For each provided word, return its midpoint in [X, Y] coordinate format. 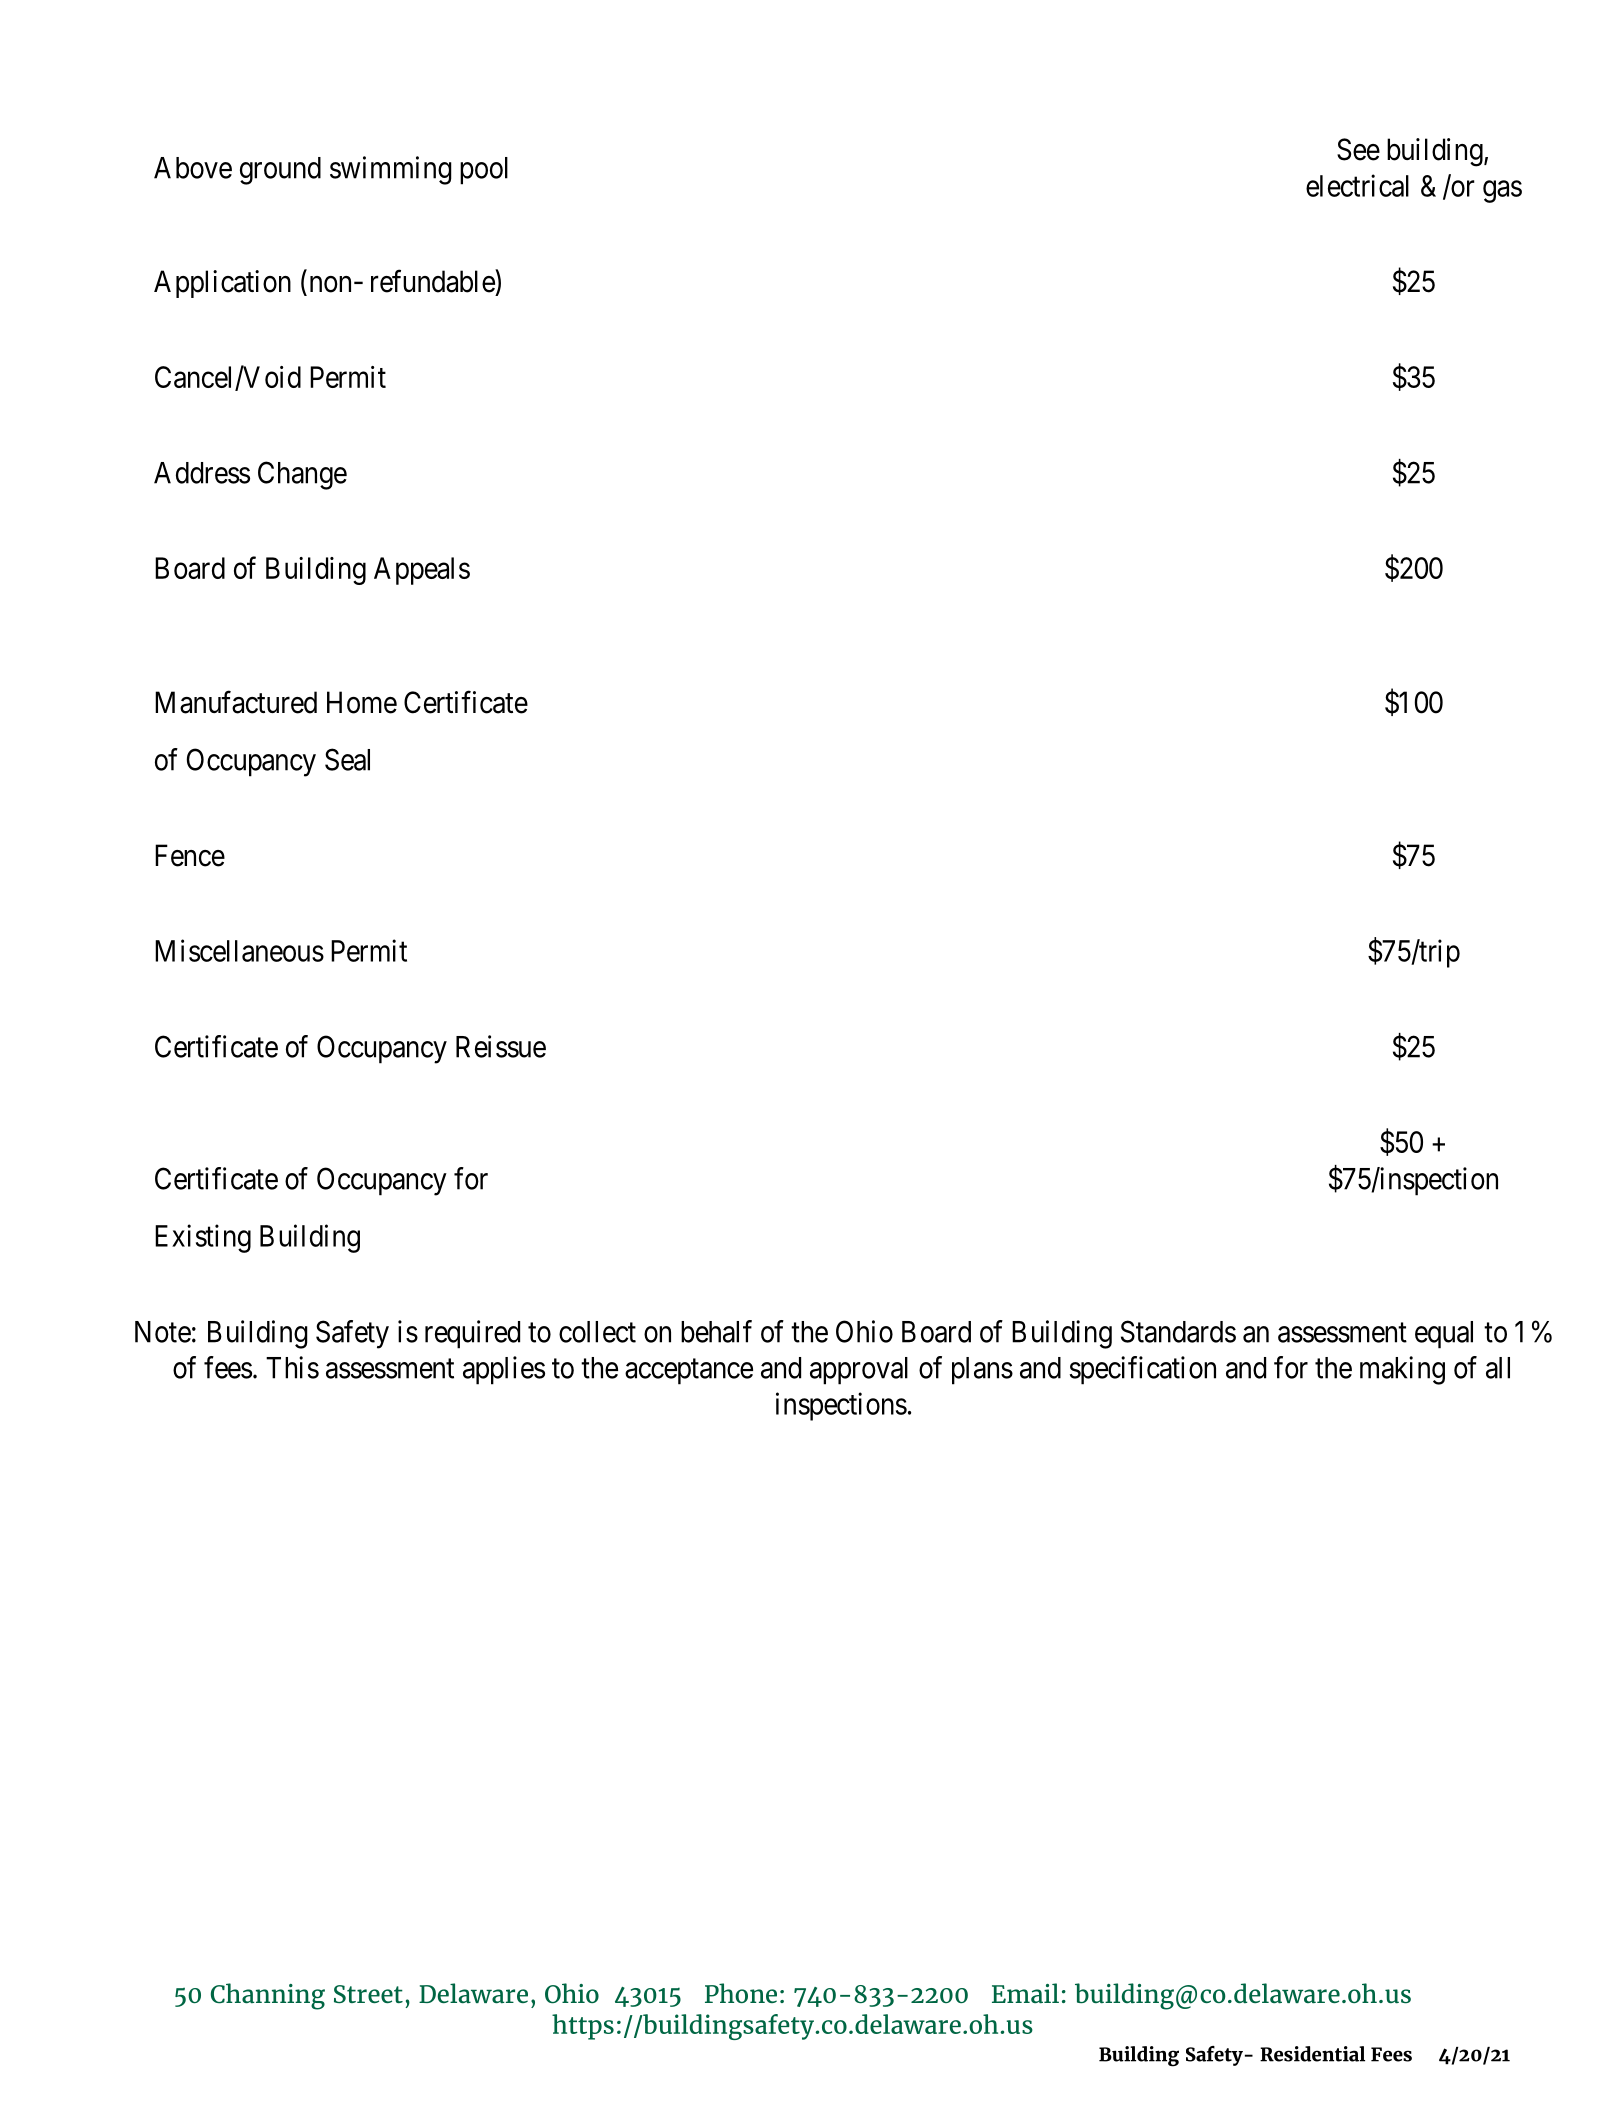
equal [1444, 1335]
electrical [1357, 185]
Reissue [501, 1046]
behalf [716, 1331]
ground [280, 171]
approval [859, 1371]
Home [362, 702]
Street [368, 1994]
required [472, 1334]
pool [484, 171]
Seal [347, 759]
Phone [741, 1993]
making [1402, 1370]
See [1358, 149]
